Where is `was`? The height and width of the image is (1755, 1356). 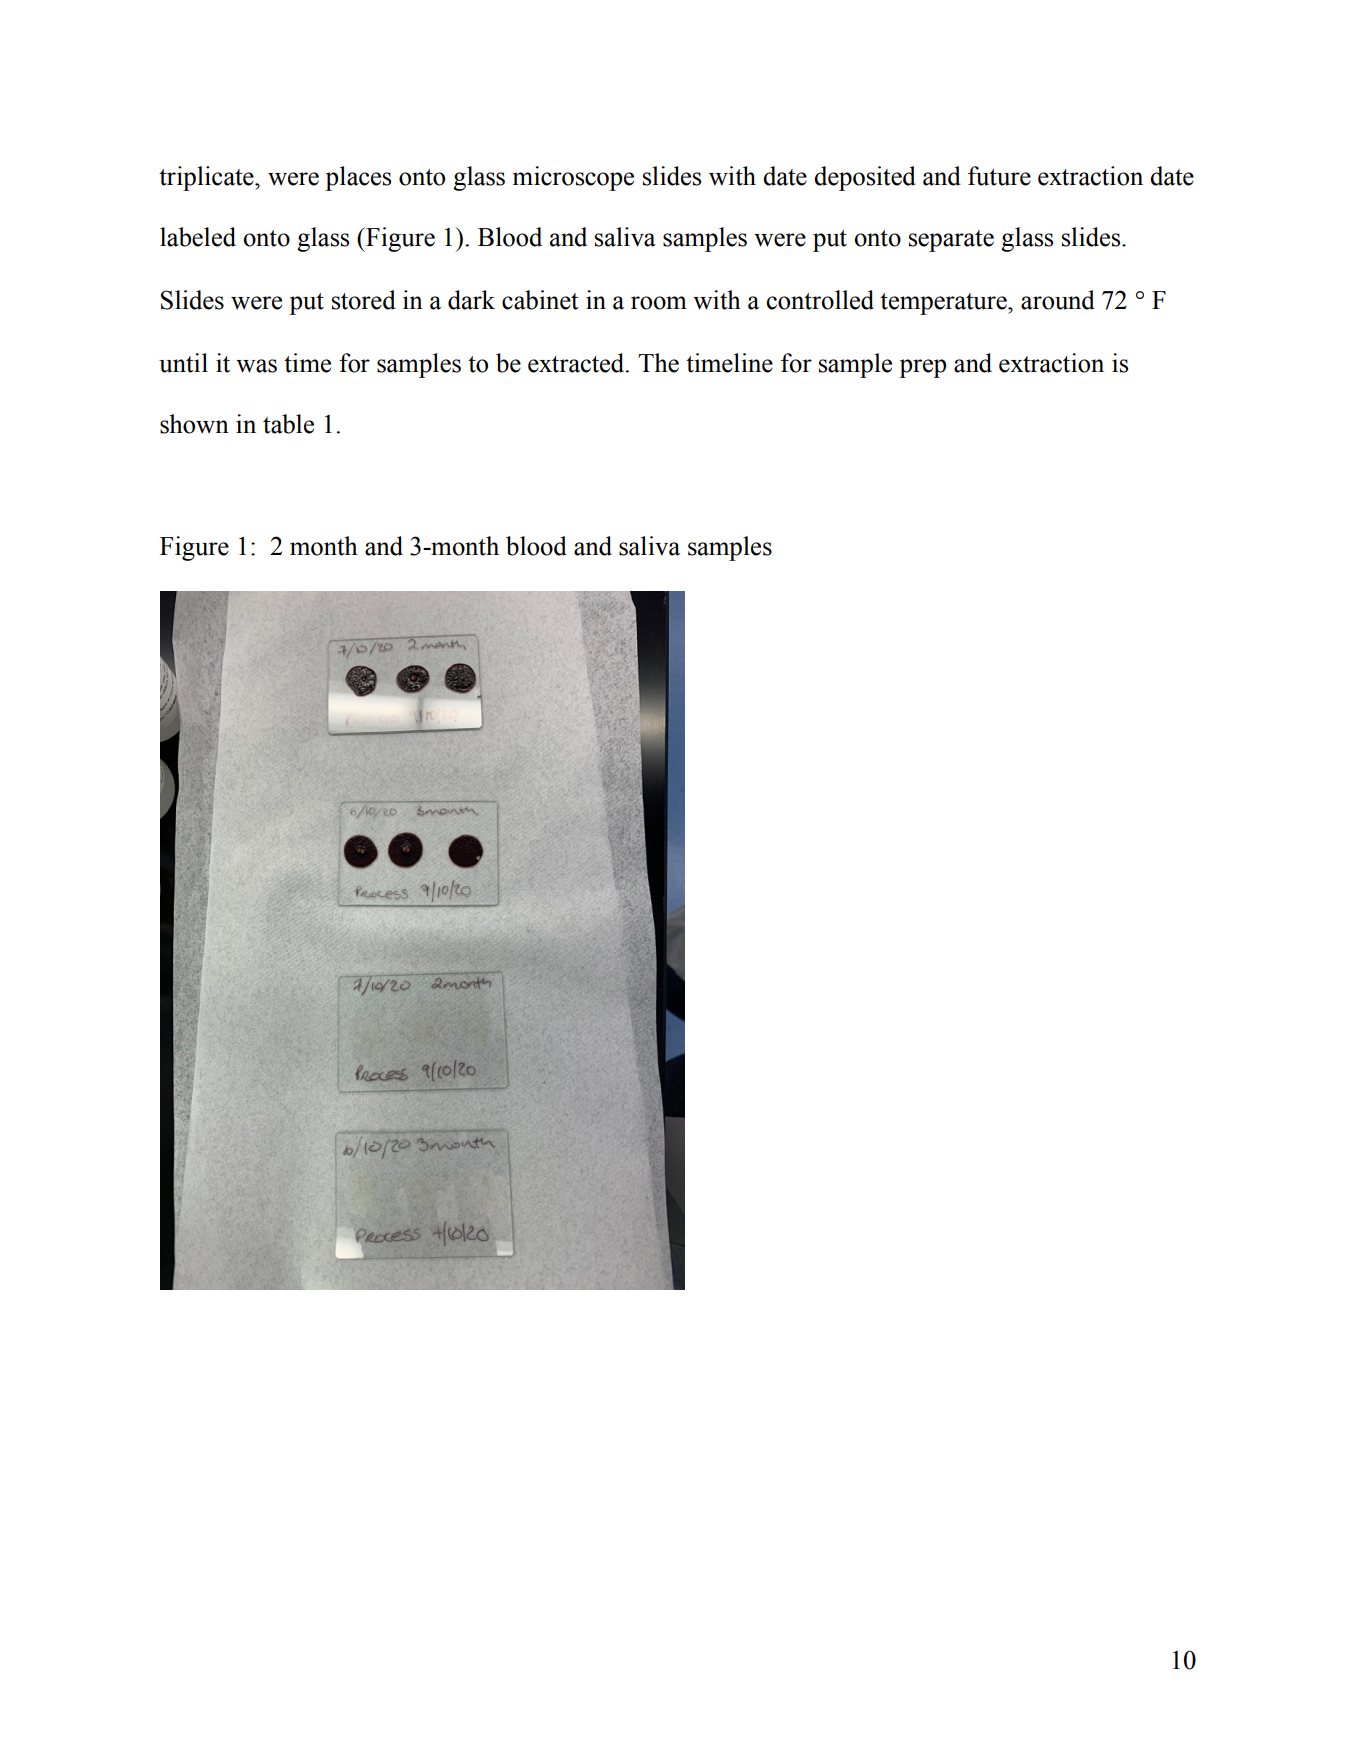
was is located at coordinates (256, 366).
